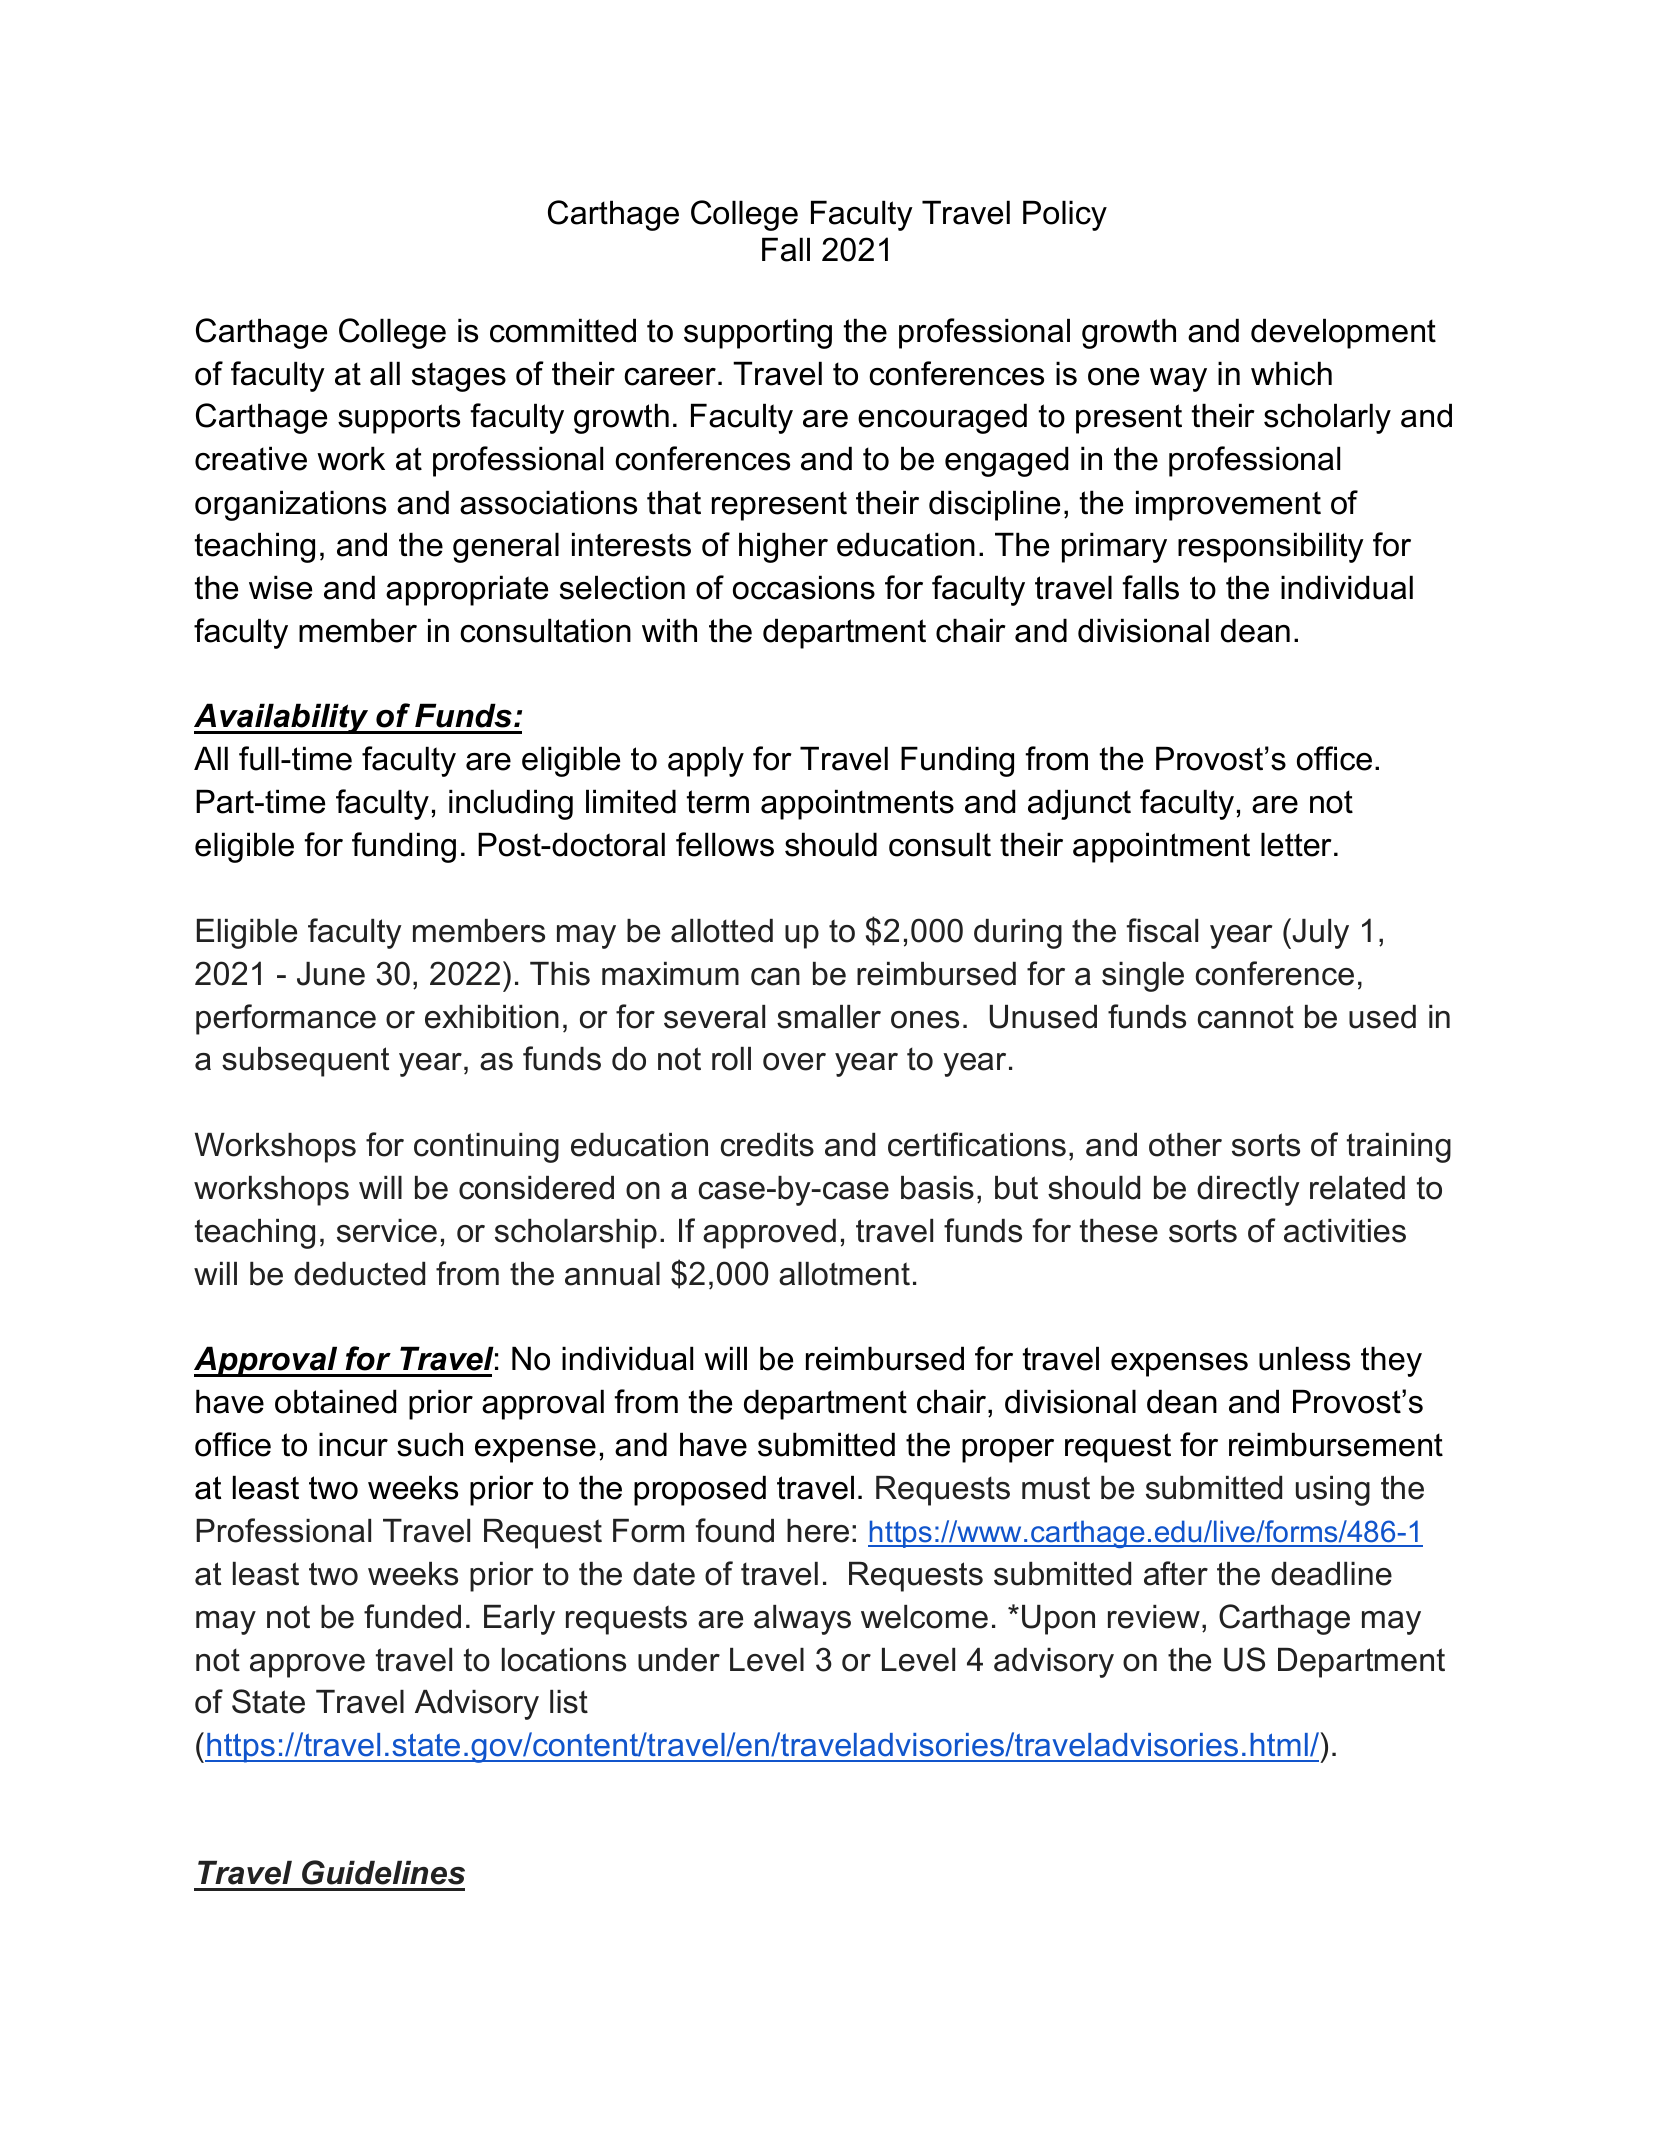  What do you see at coordinates (459, 377) in the screenshot?
I see `stages` at bounding box center [459, 377].
